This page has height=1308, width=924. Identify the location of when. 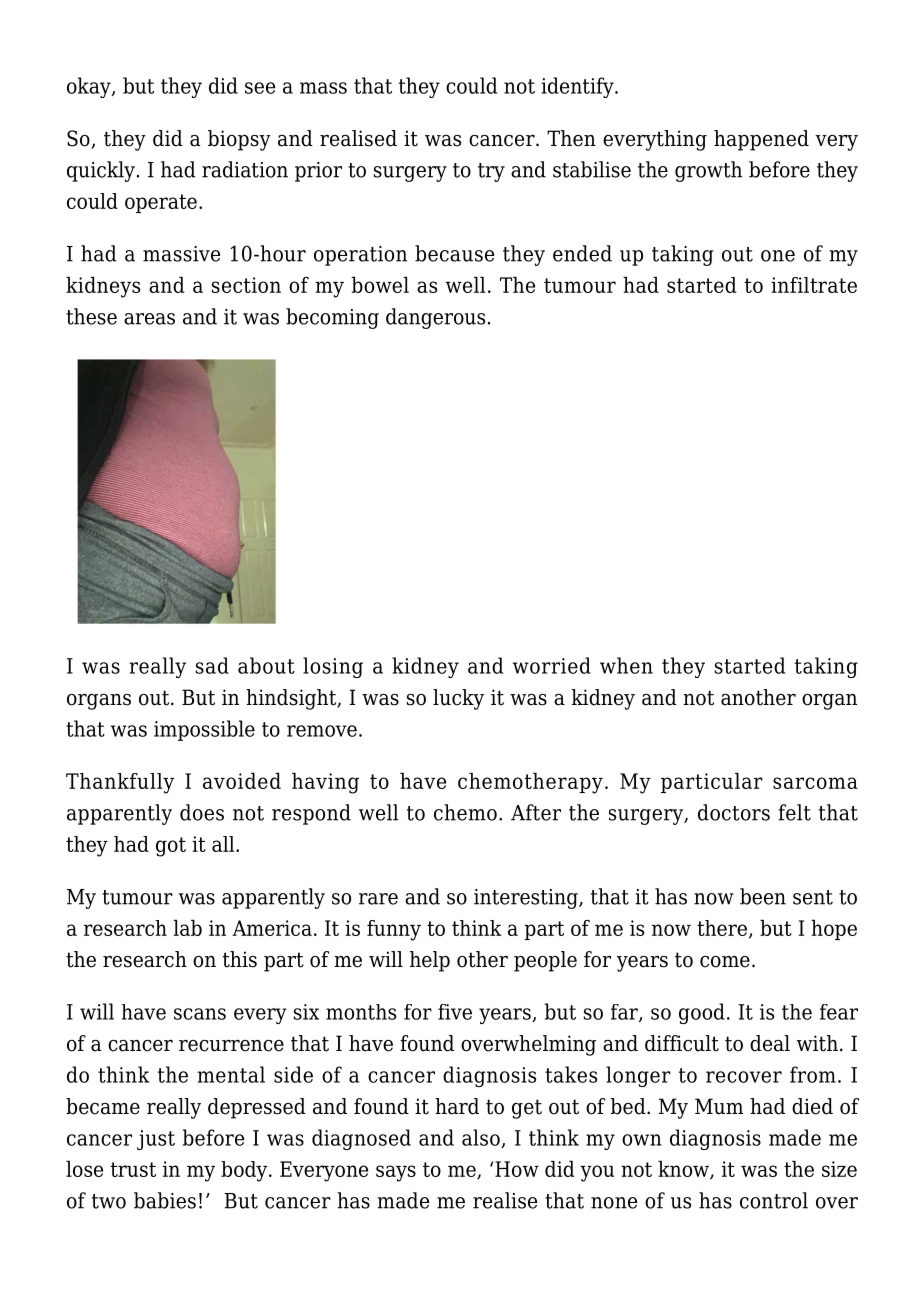
(626, 665).
